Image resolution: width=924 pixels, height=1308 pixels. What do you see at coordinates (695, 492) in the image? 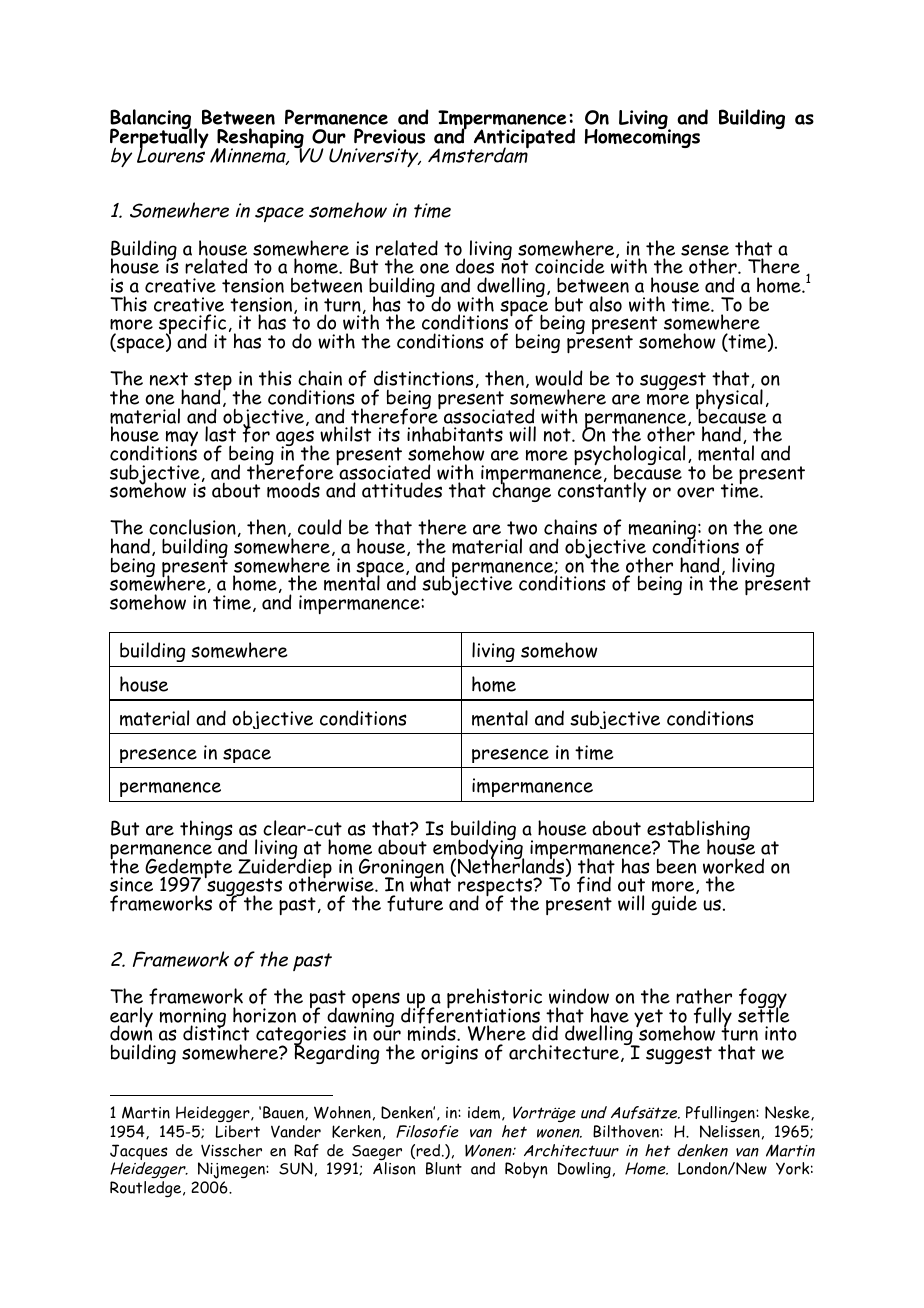
I see `over` at bounding box center [695, 492].
